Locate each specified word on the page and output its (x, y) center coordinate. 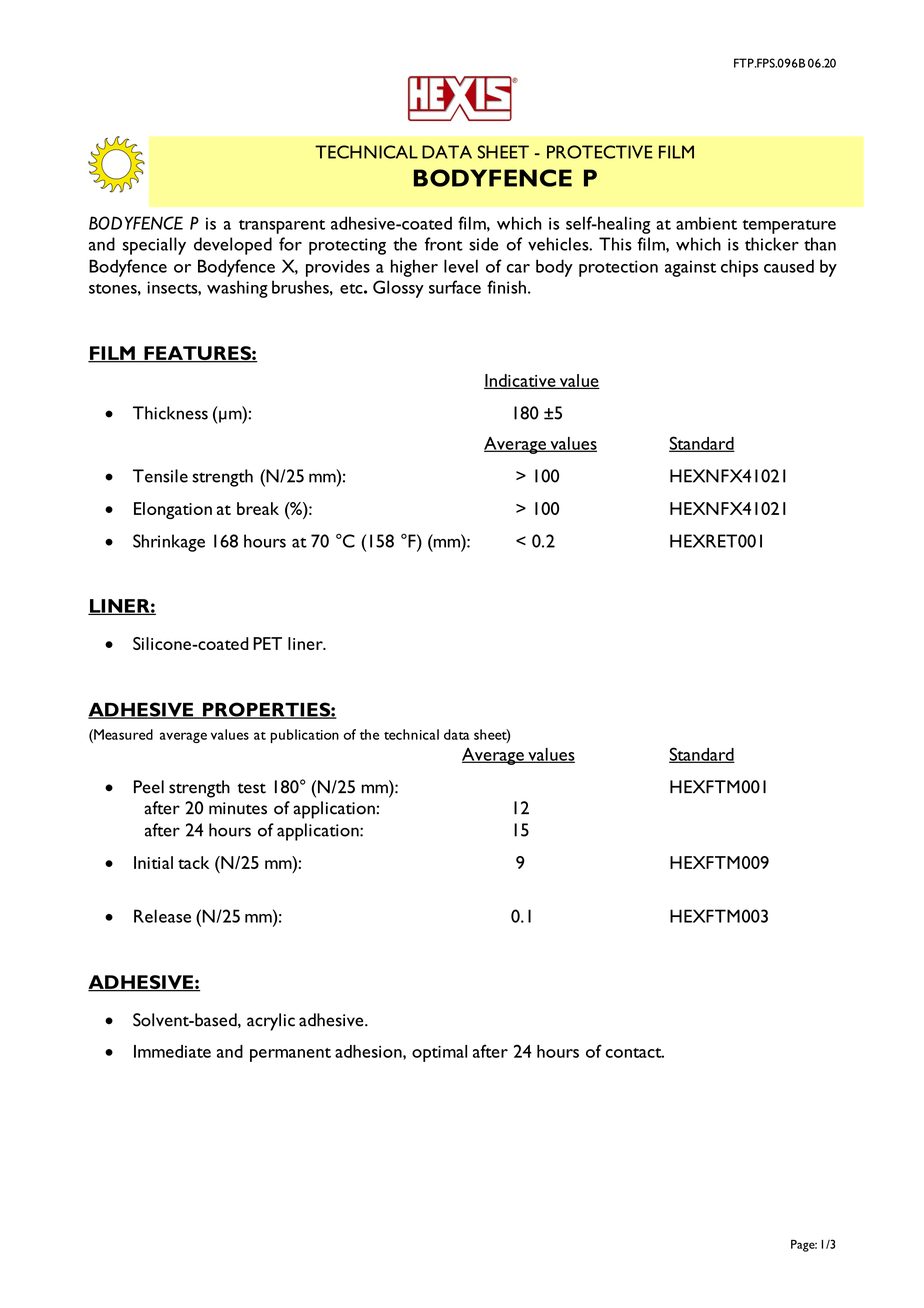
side (483, 244)
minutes (238, 808)
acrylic (271, 1022)
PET (267, 643)
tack (193, 862)
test (252, 788)
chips (739, 268)
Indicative (521, 381)
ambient (706, 223)
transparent (282, 227)
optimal (439, 1053)
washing (237, 289)
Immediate (172, 1051)
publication (305, 736)
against (690, 268)
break (258, 508)
